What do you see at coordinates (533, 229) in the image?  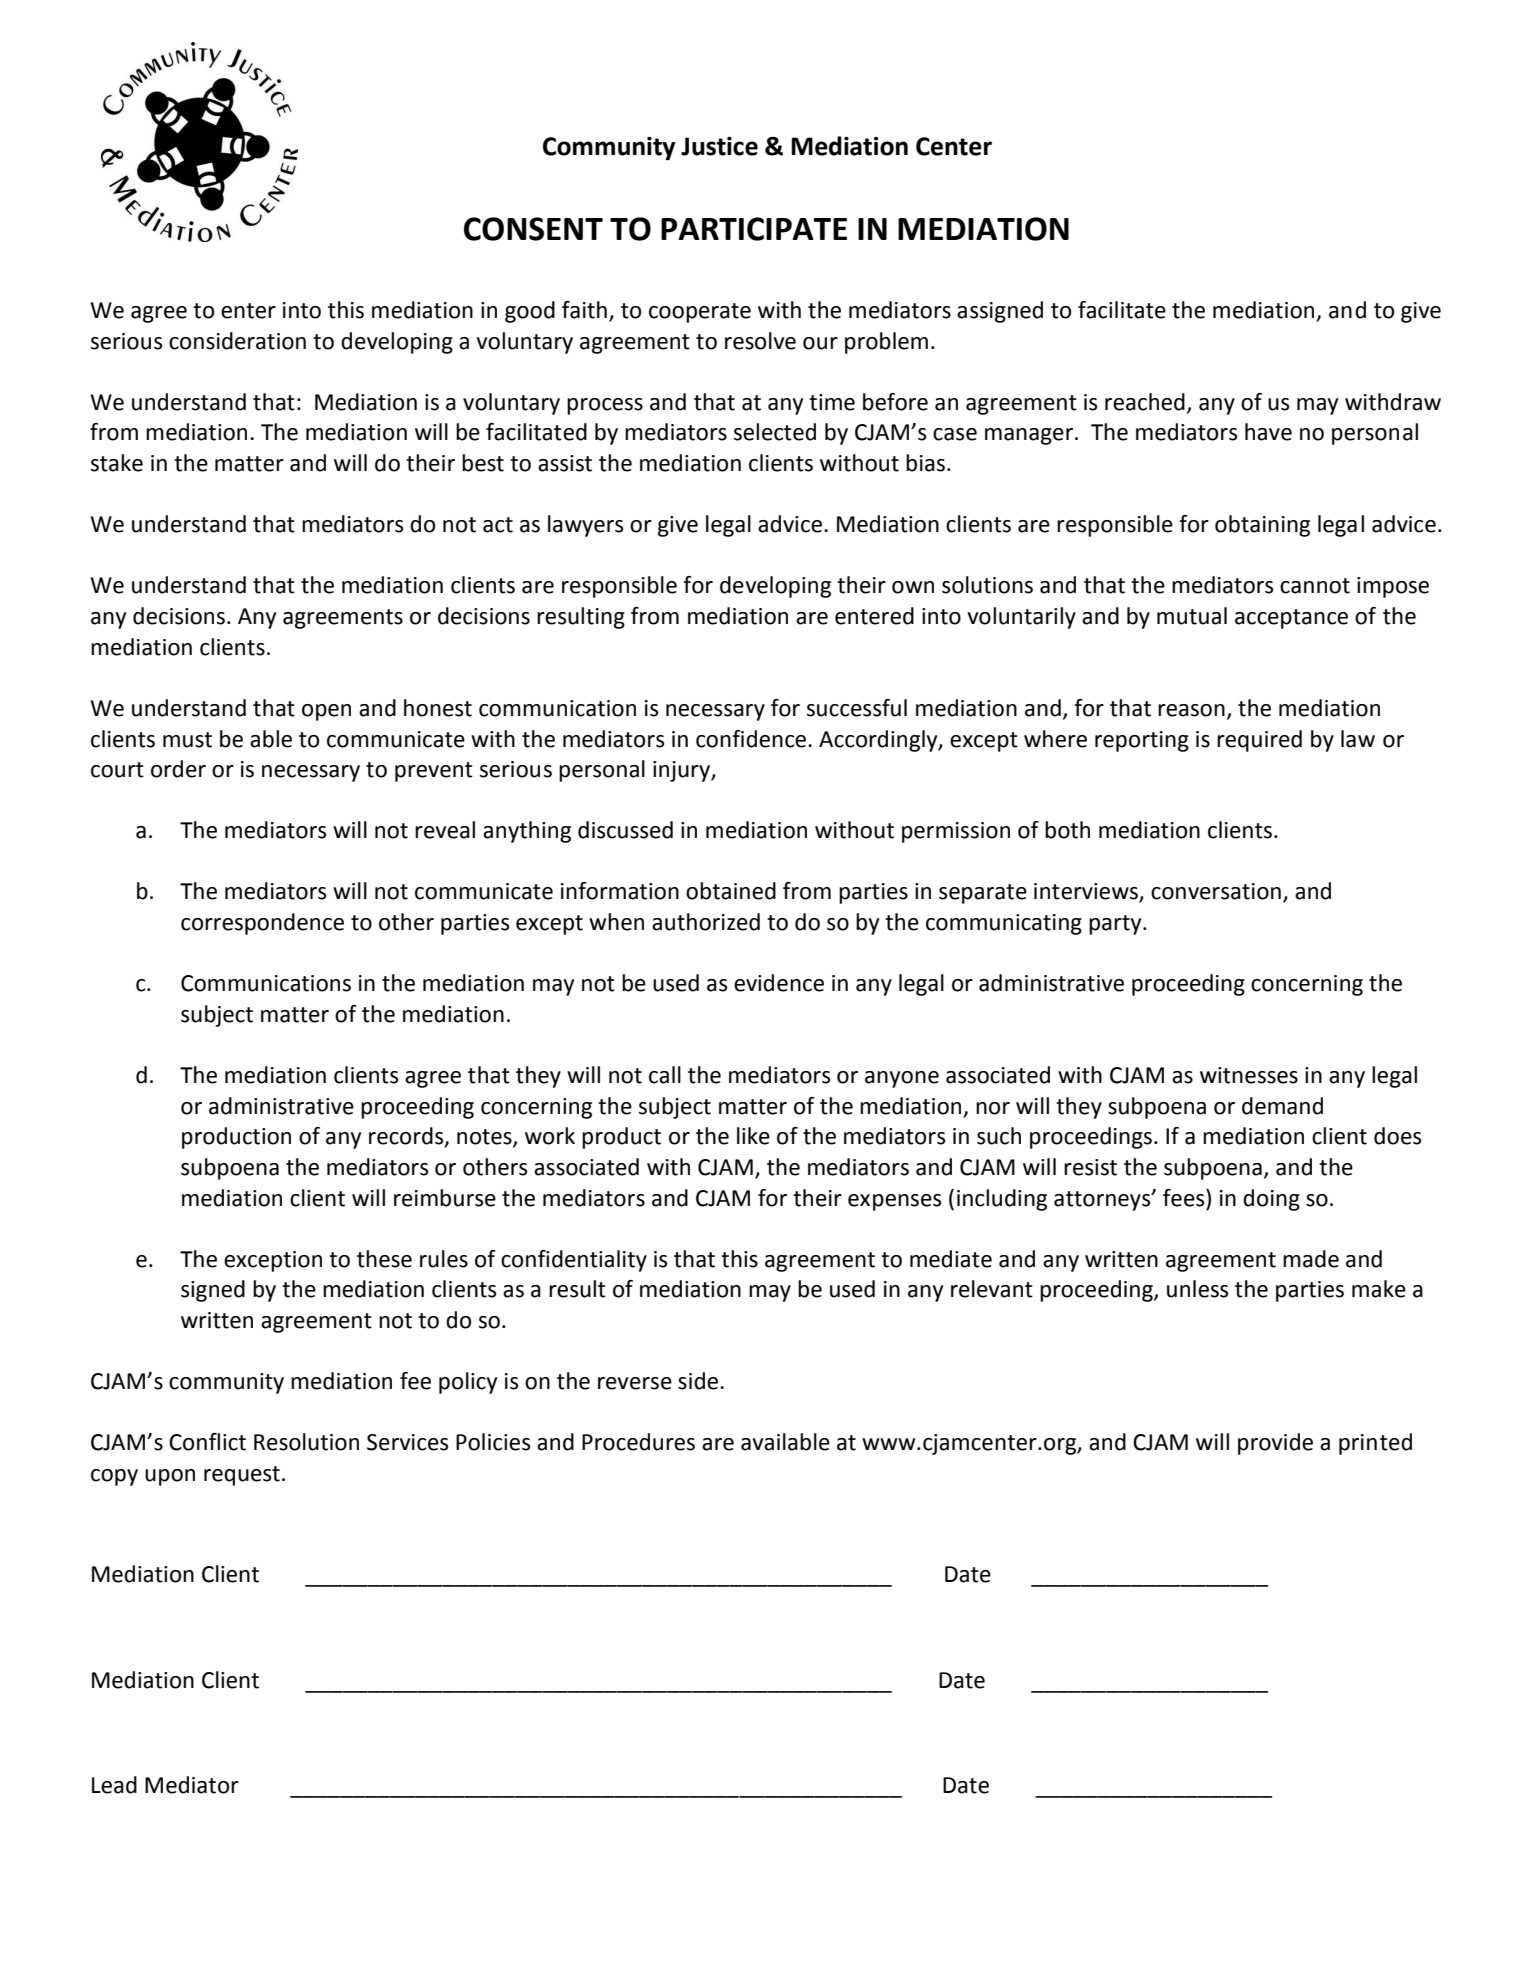 I see `CONSENT` at bounding box center [533, 229].
